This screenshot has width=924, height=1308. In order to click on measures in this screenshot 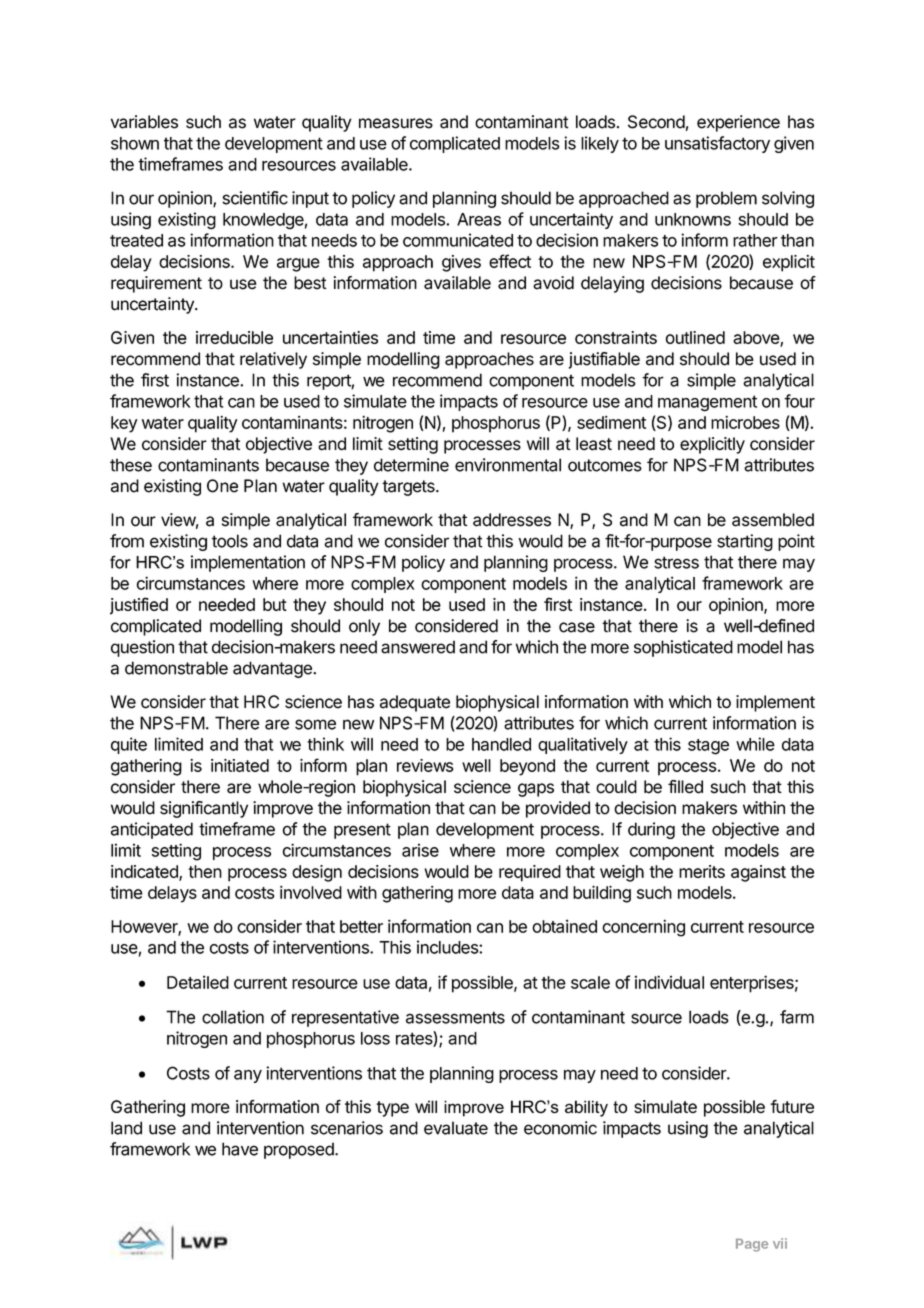, I will do `click(396, 123)`.
